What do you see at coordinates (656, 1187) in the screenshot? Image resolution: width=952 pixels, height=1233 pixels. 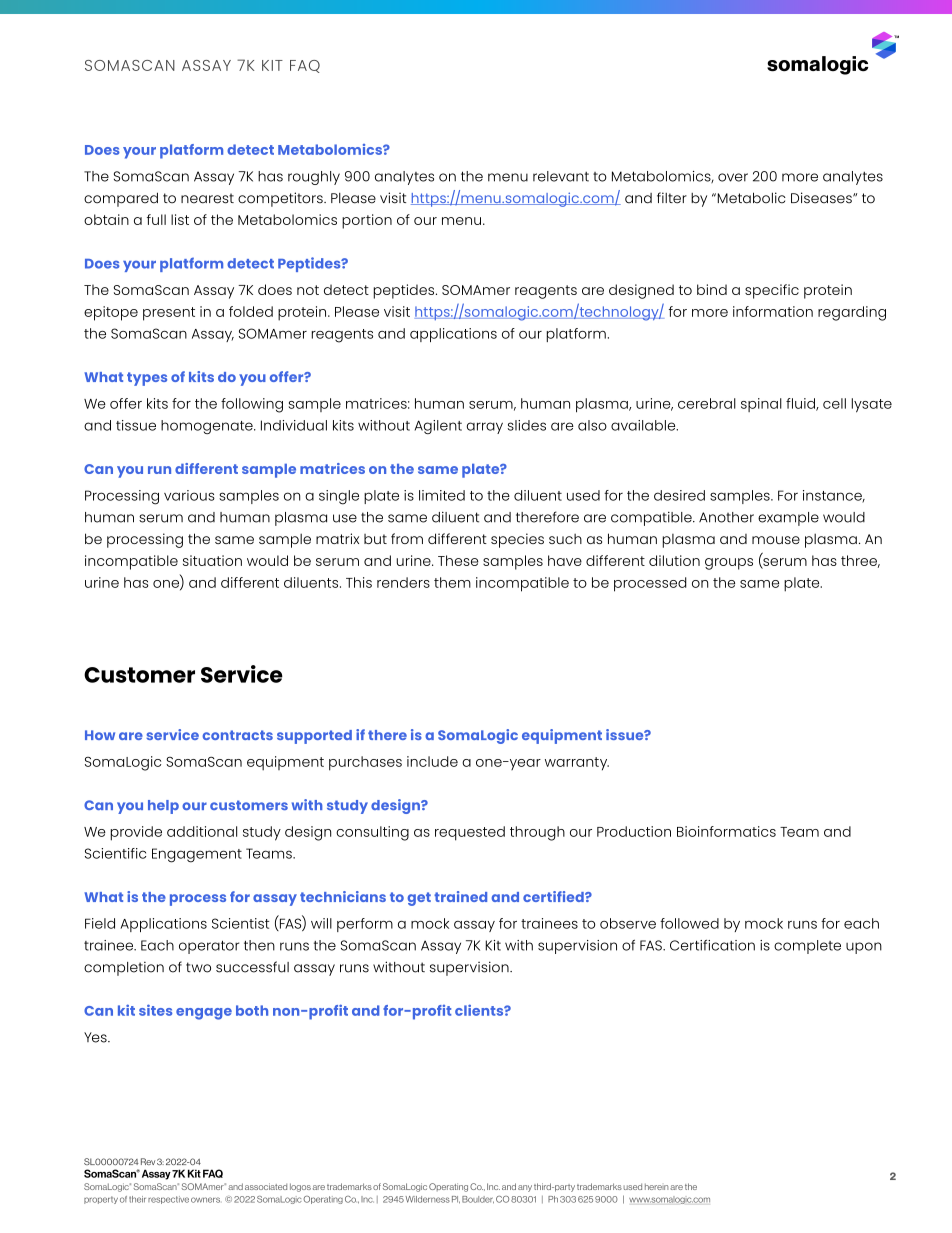 I see `herein` at bounding box center [656, 1187].
